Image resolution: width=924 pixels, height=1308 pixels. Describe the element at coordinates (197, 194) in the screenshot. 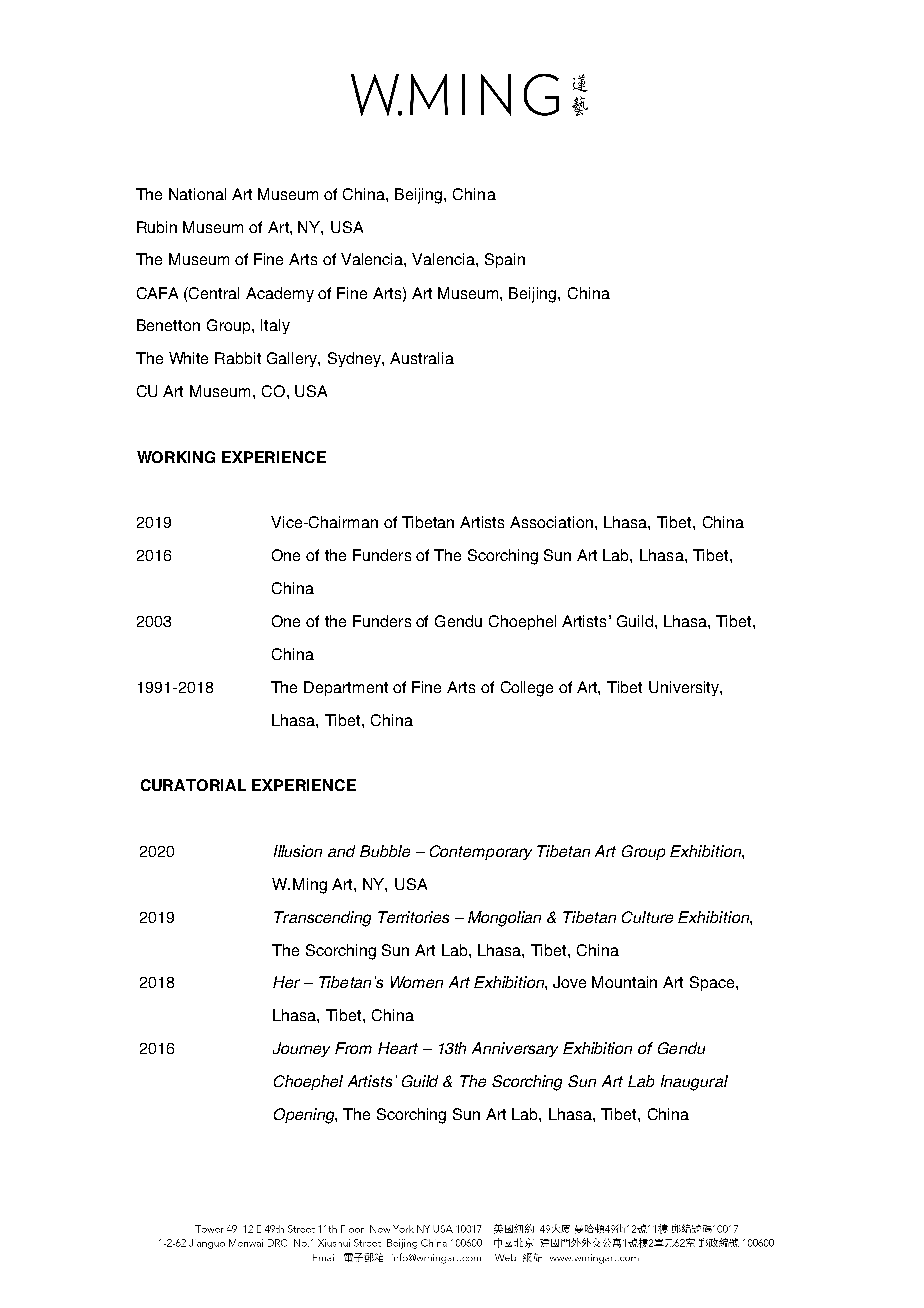

I see `National` at that location.
